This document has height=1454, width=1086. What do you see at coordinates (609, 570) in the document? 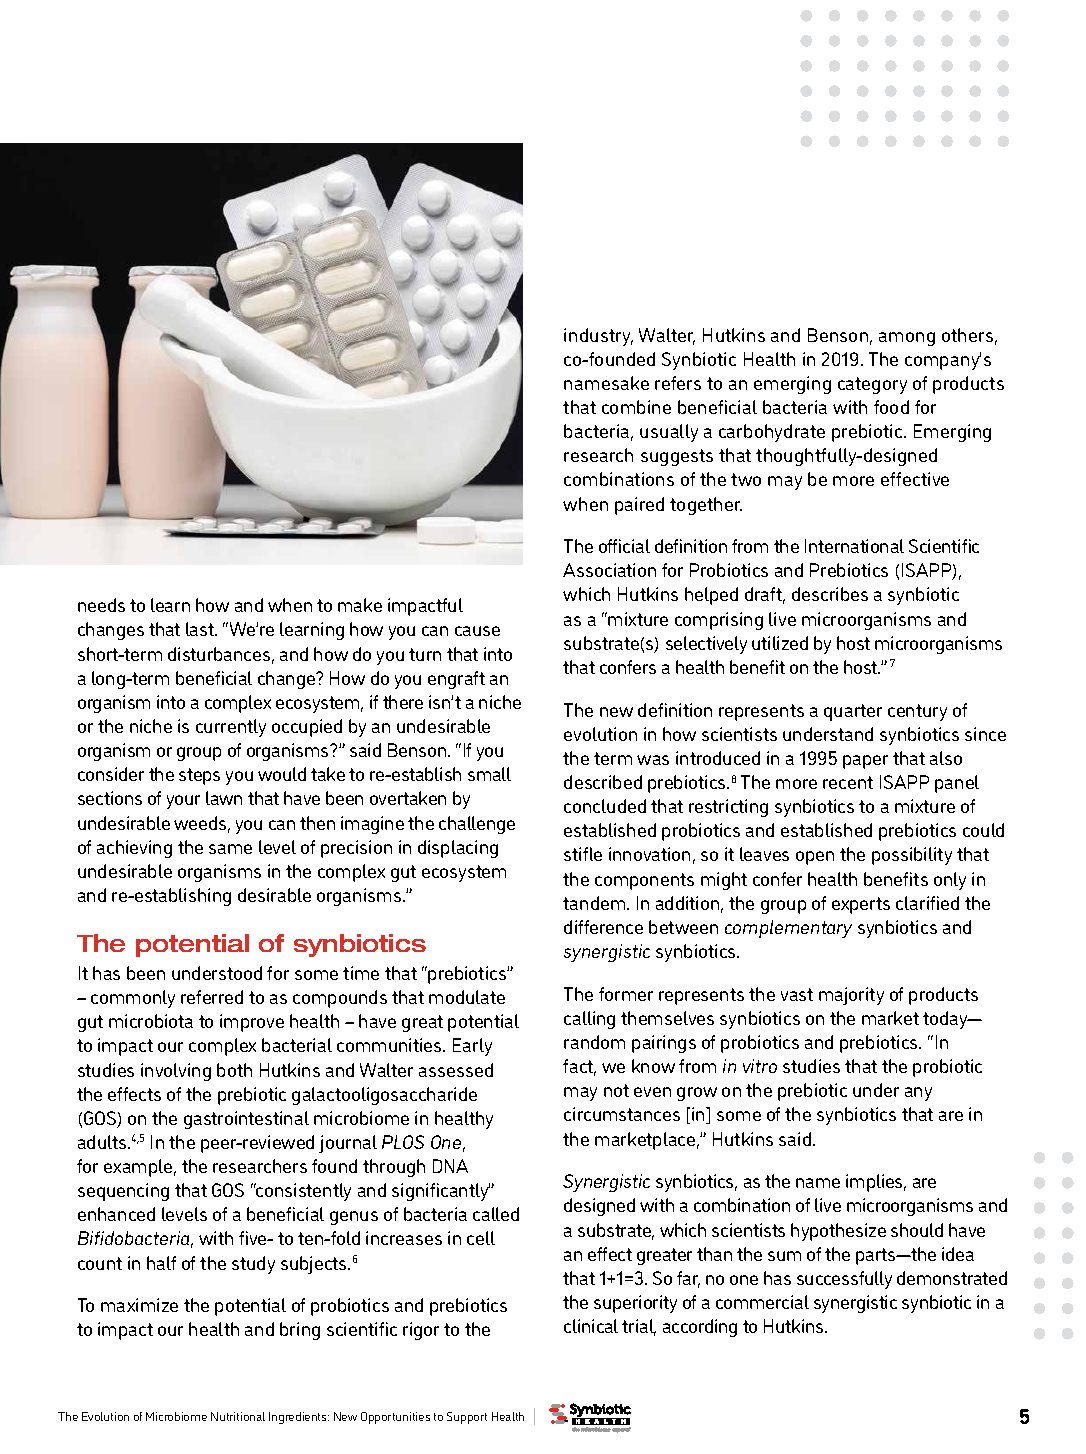
I see `Association` at bounding box center [609, 570].
